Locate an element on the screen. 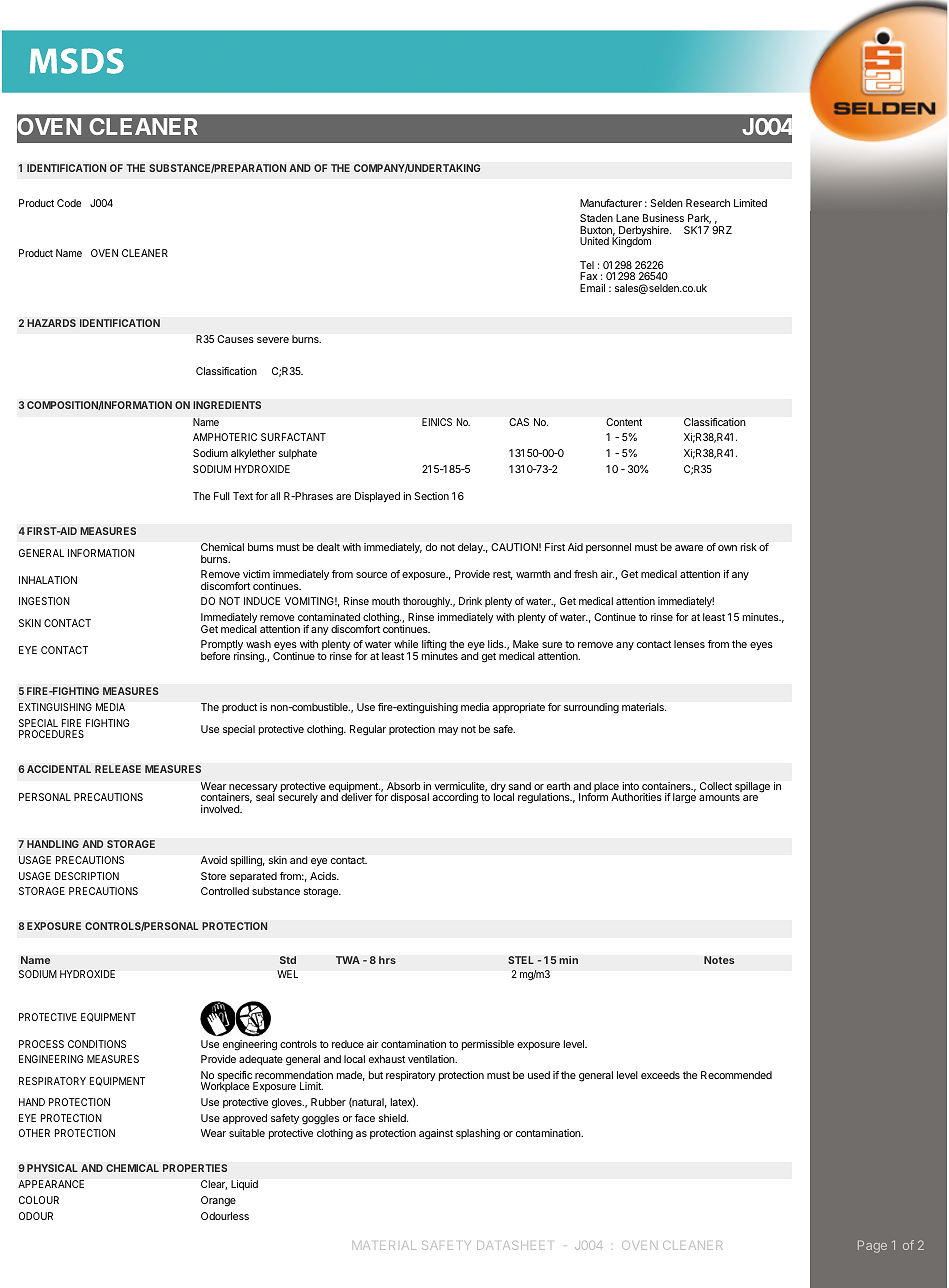  Notes is located at coordinates (719, 960).
